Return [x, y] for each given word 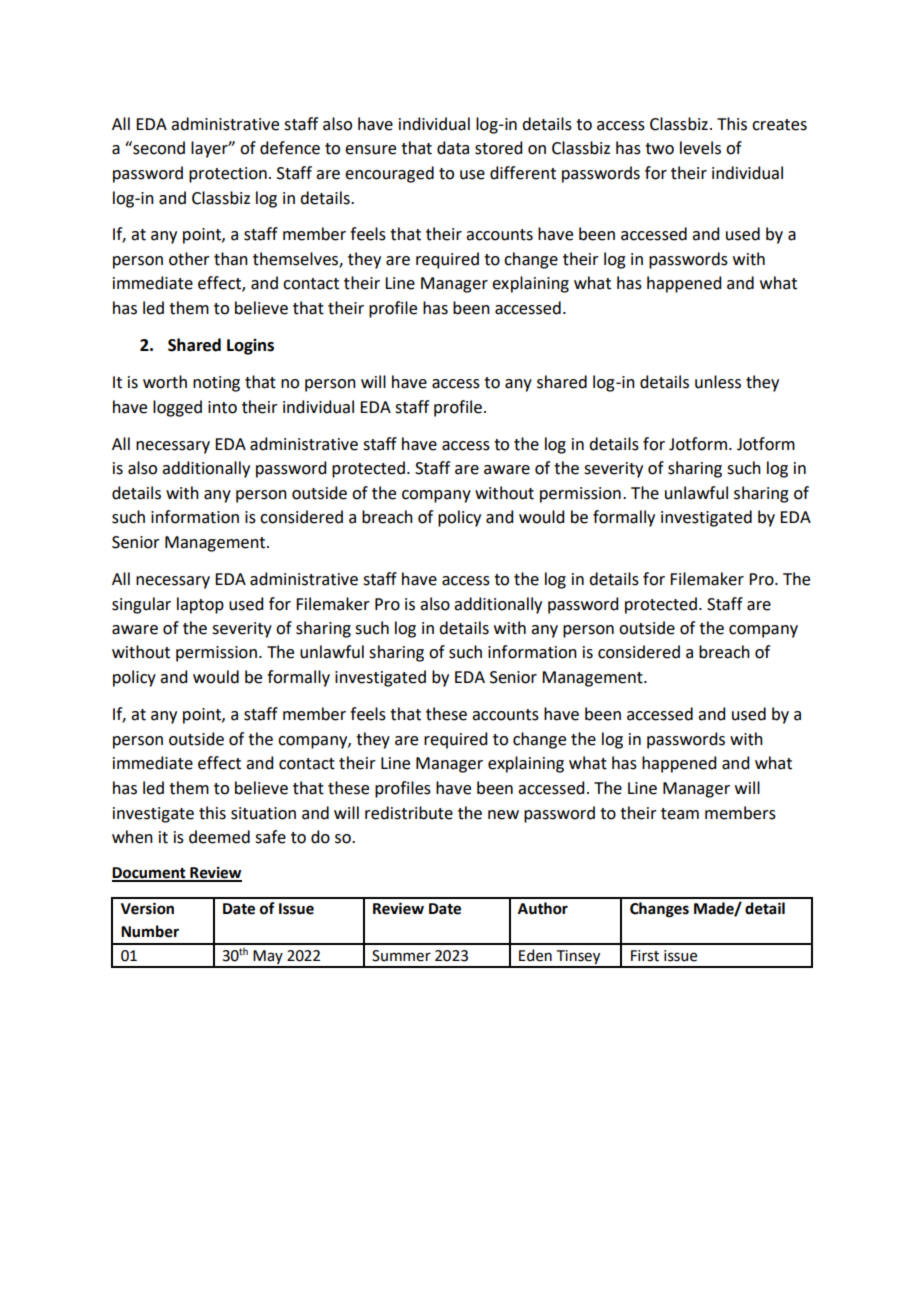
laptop [200, 605]
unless [718, 382]
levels [700, 148]
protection [228, 175]
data [453, 148]
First [645, 956]
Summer [401, 956]
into [222, 407]
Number [150, 931]
